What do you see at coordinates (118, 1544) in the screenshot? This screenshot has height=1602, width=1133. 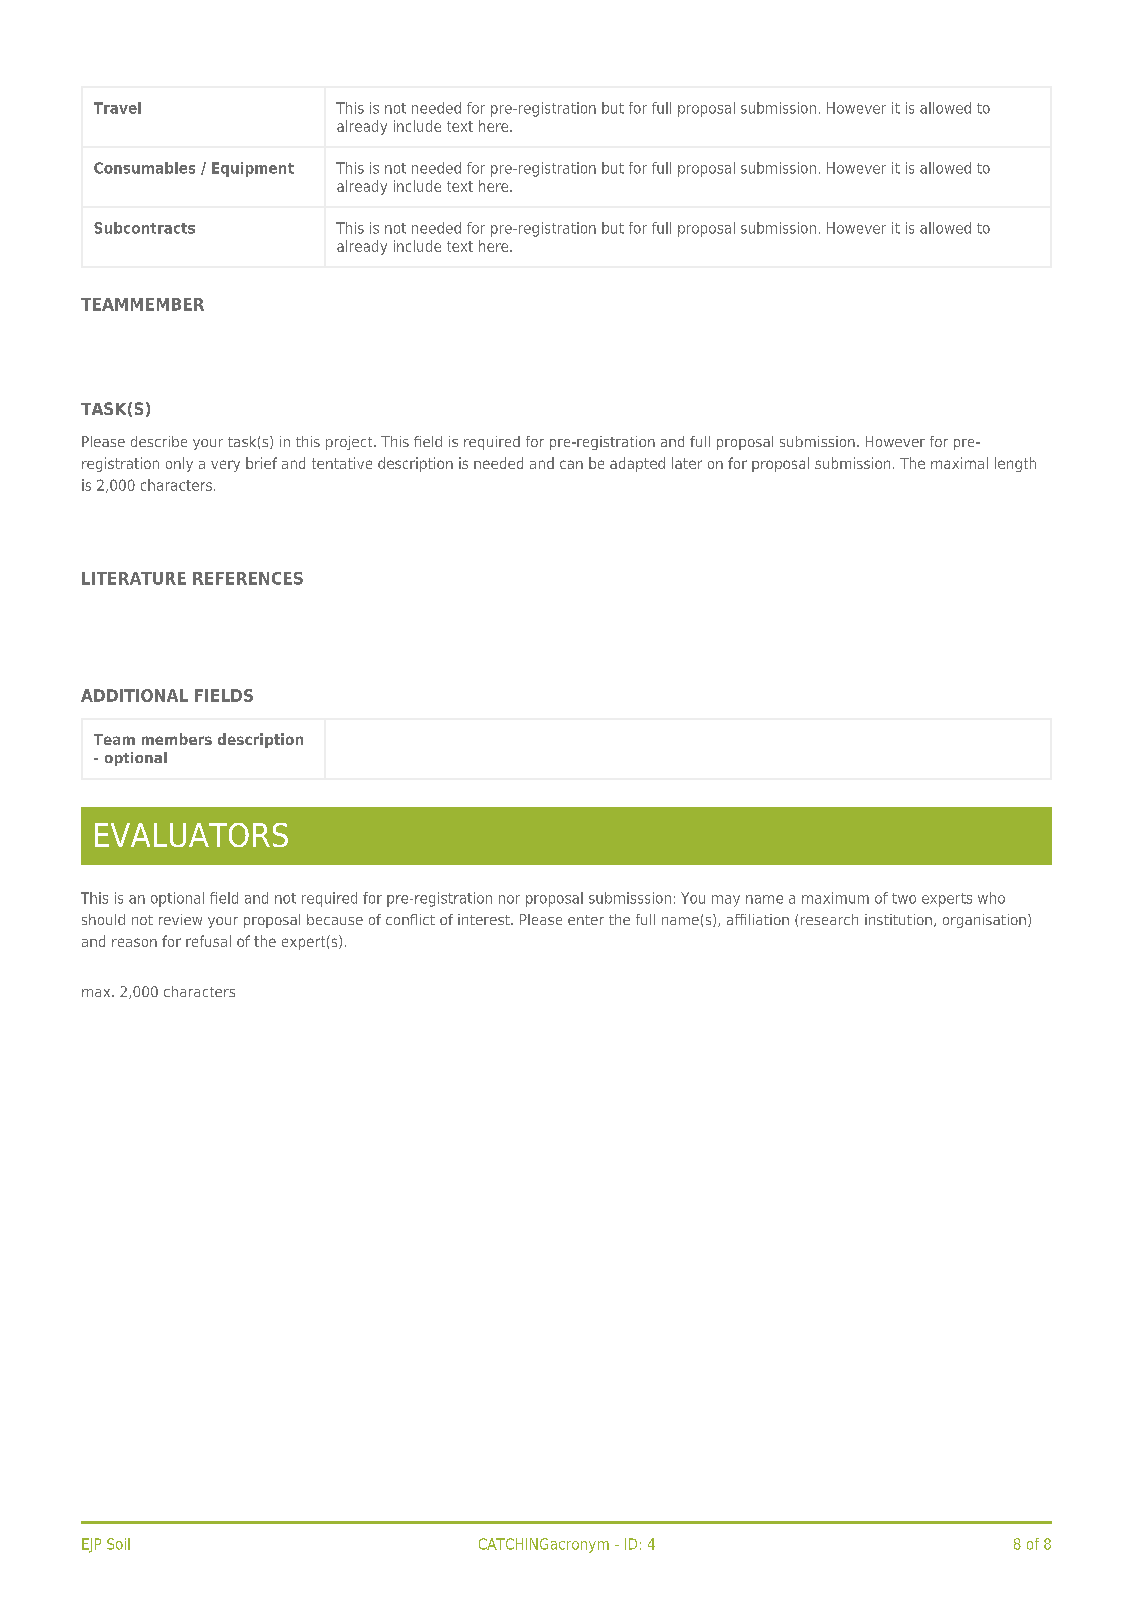 I see `Soil` at bounding box center [118, 1544].
